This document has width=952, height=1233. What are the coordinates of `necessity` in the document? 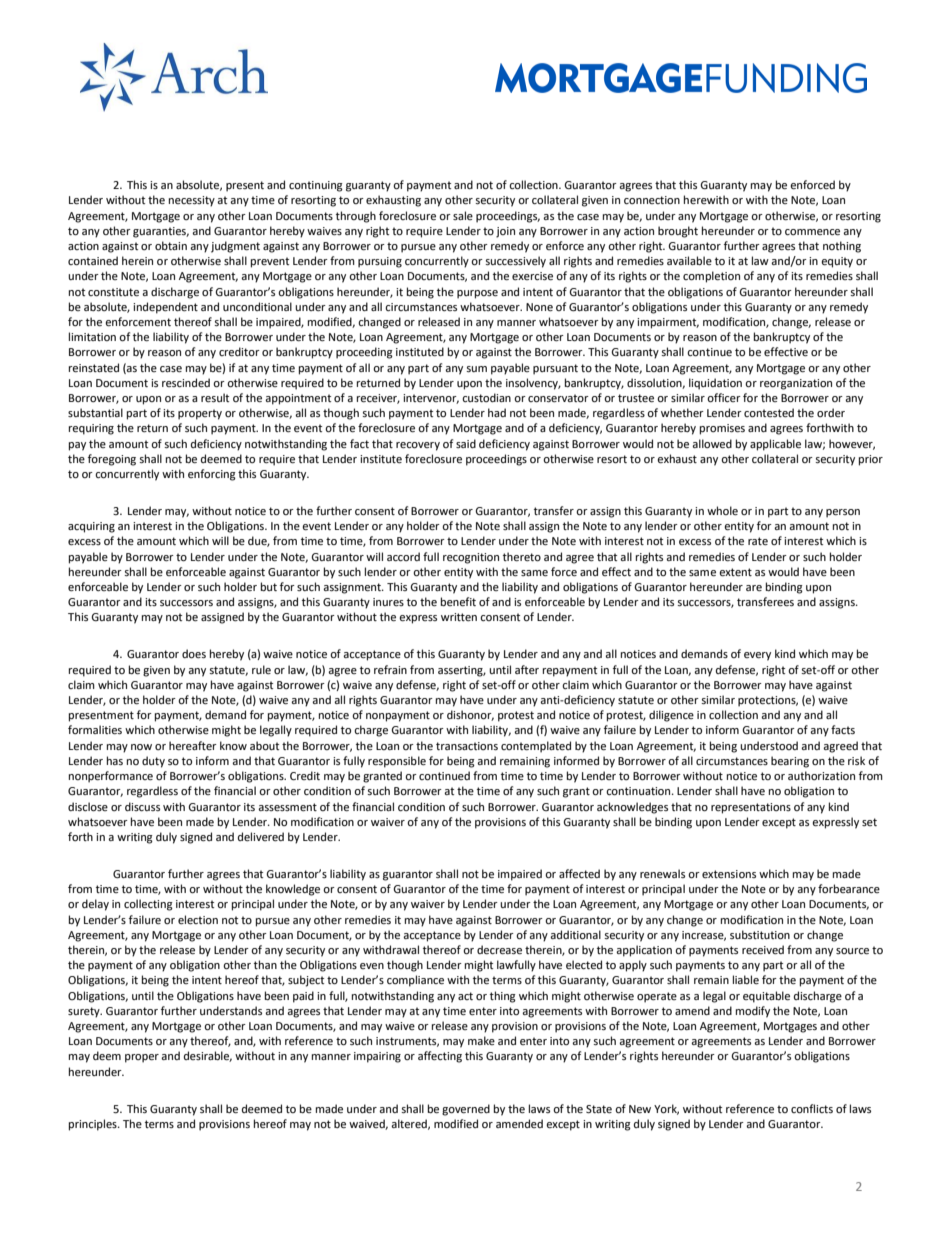 It's located at (192, 201).
